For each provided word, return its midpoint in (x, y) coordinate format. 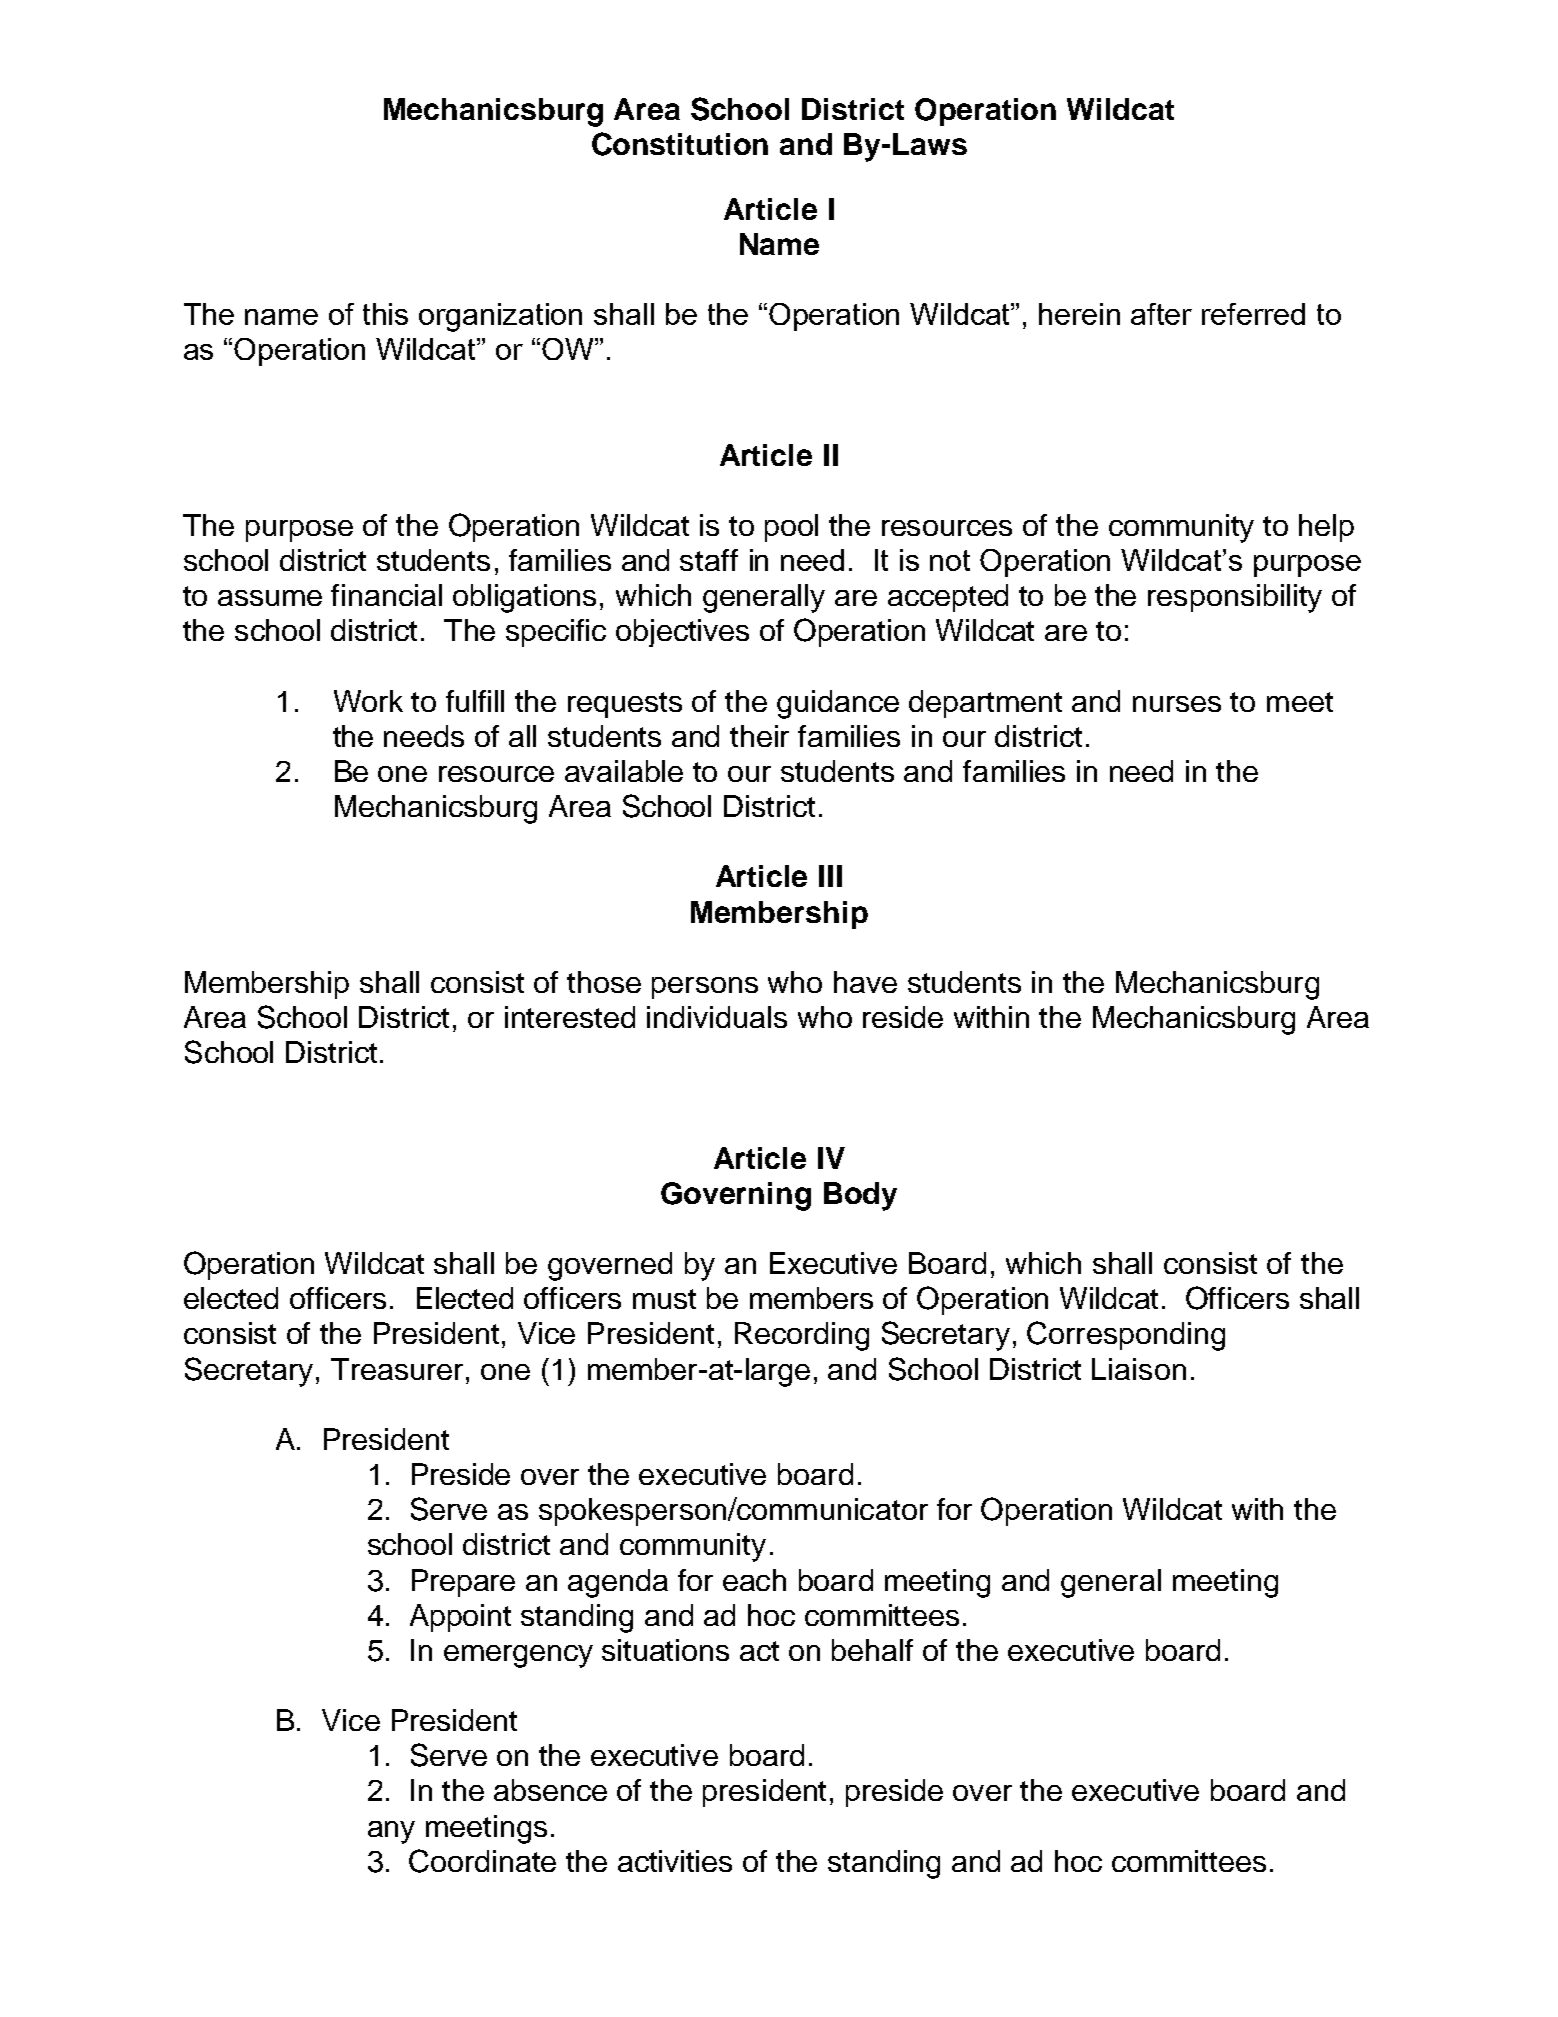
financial (386, 595)
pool (791, 528)
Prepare (463, 1583)
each (754, 1580)
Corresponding (1126, 1336)
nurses (1177, 704)
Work (368, 701)
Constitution (680, 144)
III (830, 876)
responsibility (1235, 598)
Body (860, 1196)
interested (570, 1017)
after (1161, 314)
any (391, 1832)
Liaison (1139, 1369)
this (385, 314)
